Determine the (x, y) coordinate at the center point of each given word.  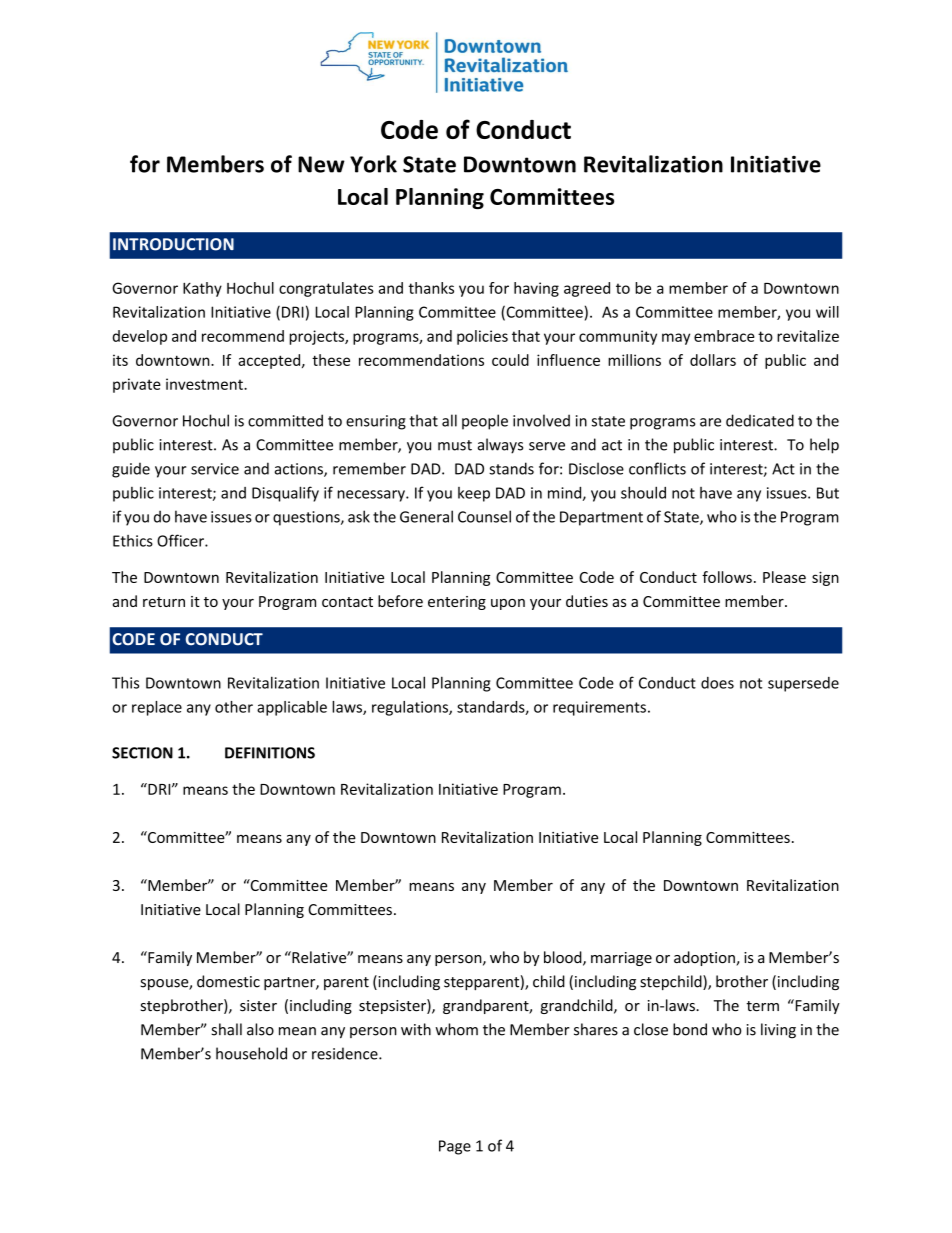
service (215, 469)
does (717, 683)
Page (455, 1147)
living (778, 1031)
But (828, 493)
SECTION (142, 753)
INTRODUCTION (173, 244)
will (827, 312)
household (251, 1053)
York (373, 164)
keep (474, 494)
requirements (599, 708)
